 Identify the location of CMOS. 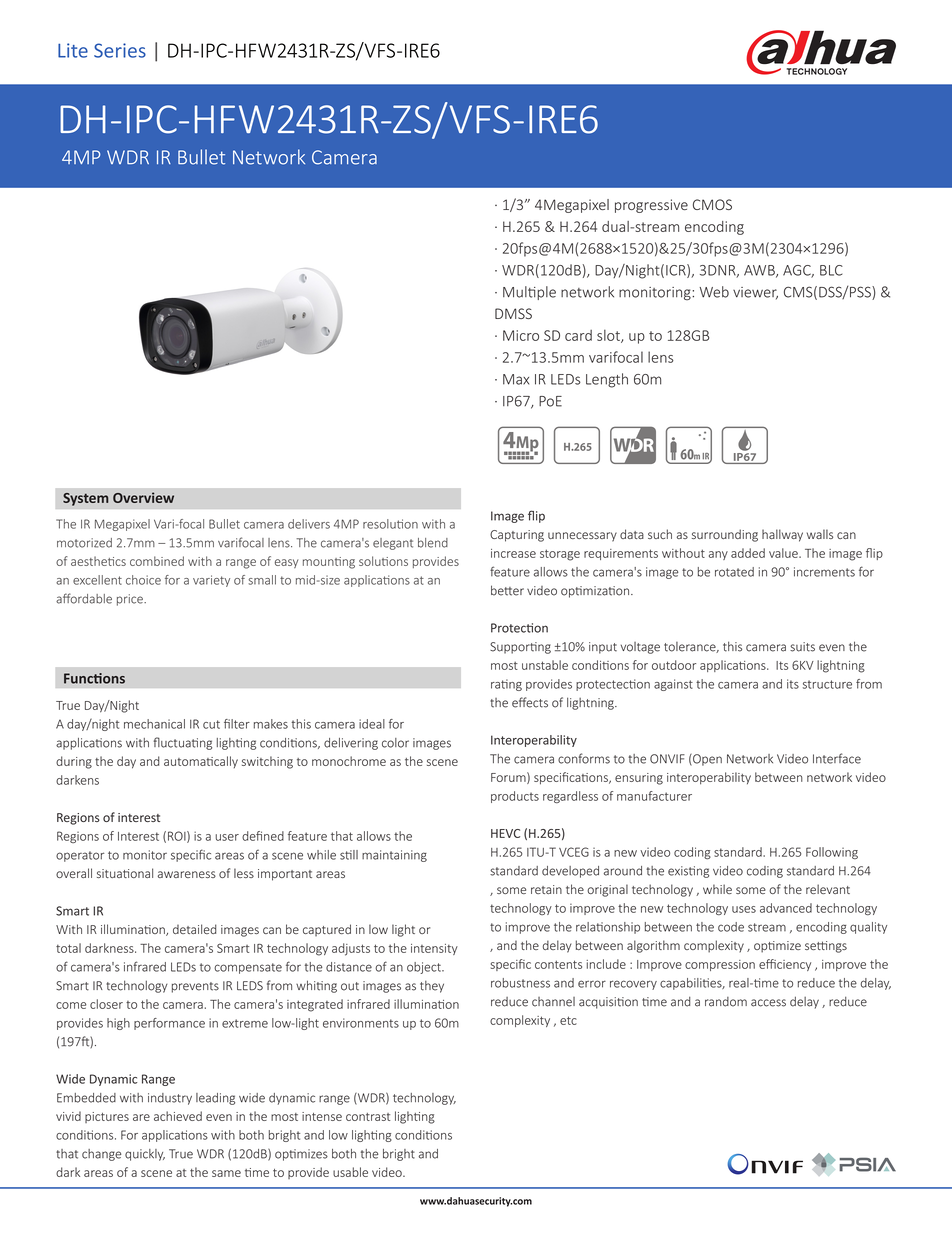
(712, 204).
